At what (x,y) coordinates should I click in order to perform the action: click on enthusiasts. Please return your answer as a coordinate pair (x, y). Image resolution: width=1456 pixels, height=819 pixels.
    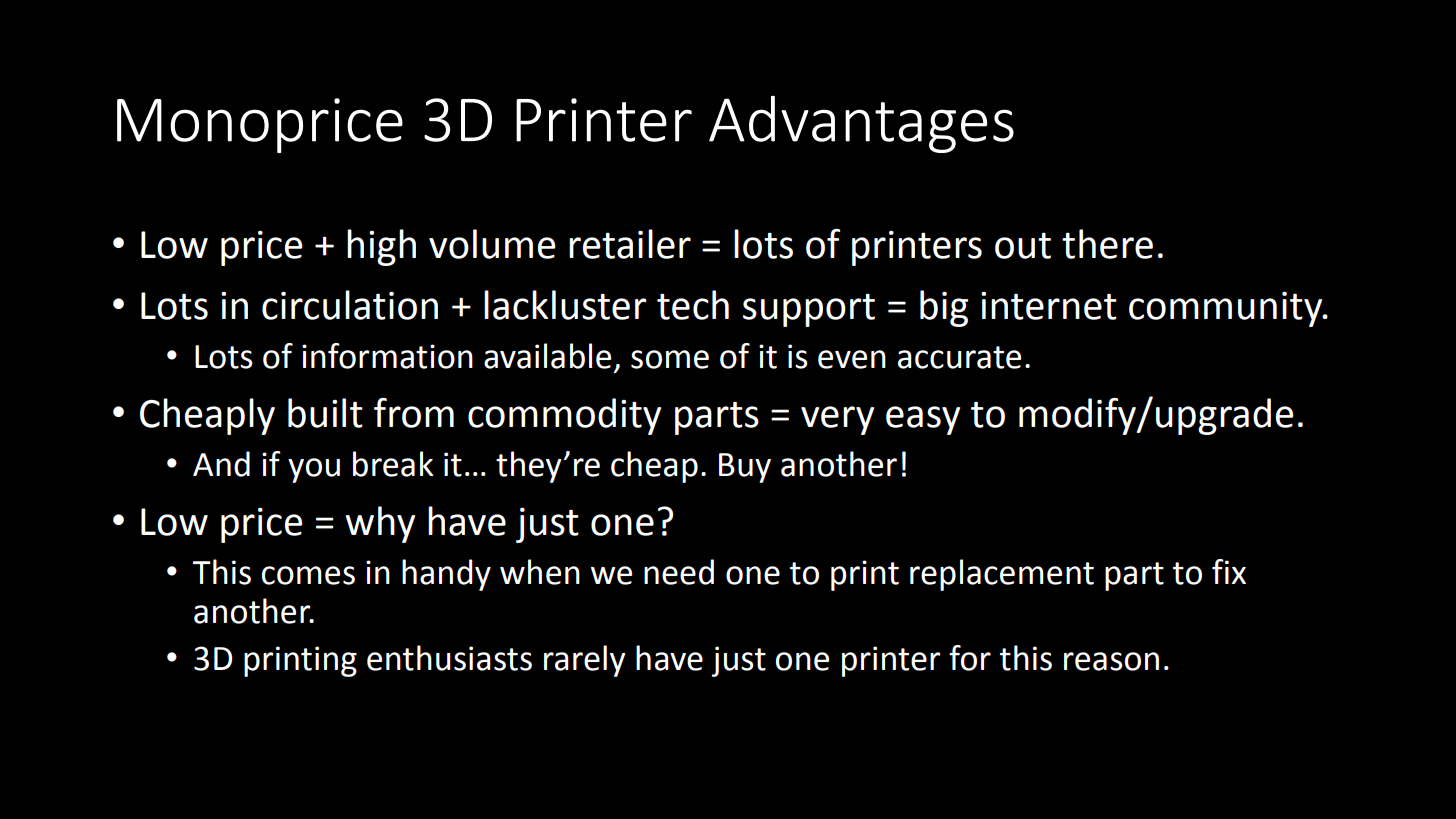
    Looking at the image, I should click on (449, 658).
